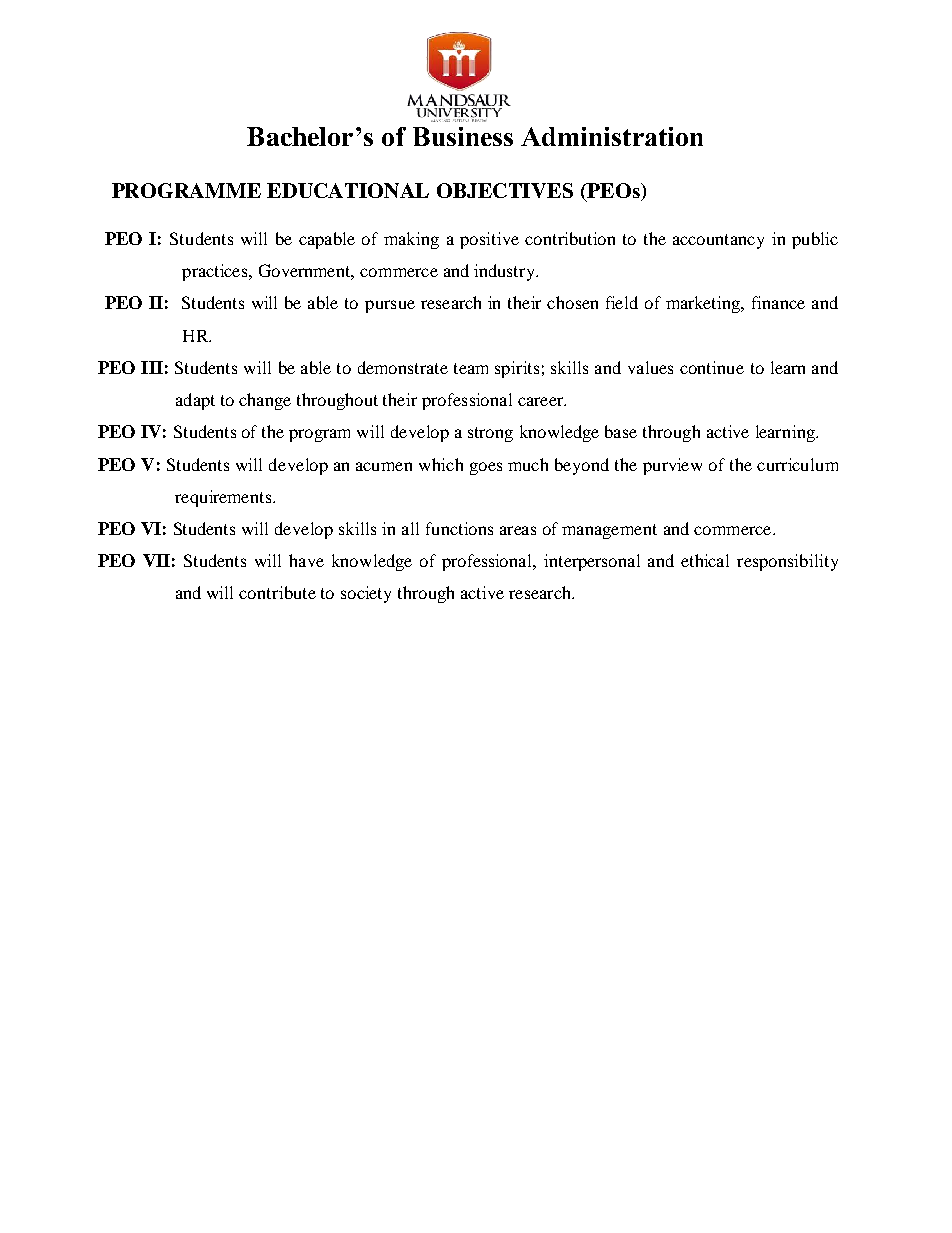 The width and height of the page is (952, 1233). What do you see at coordinates (506, 272) in the page?
I see `industry` at bounding box center [506, 272].
